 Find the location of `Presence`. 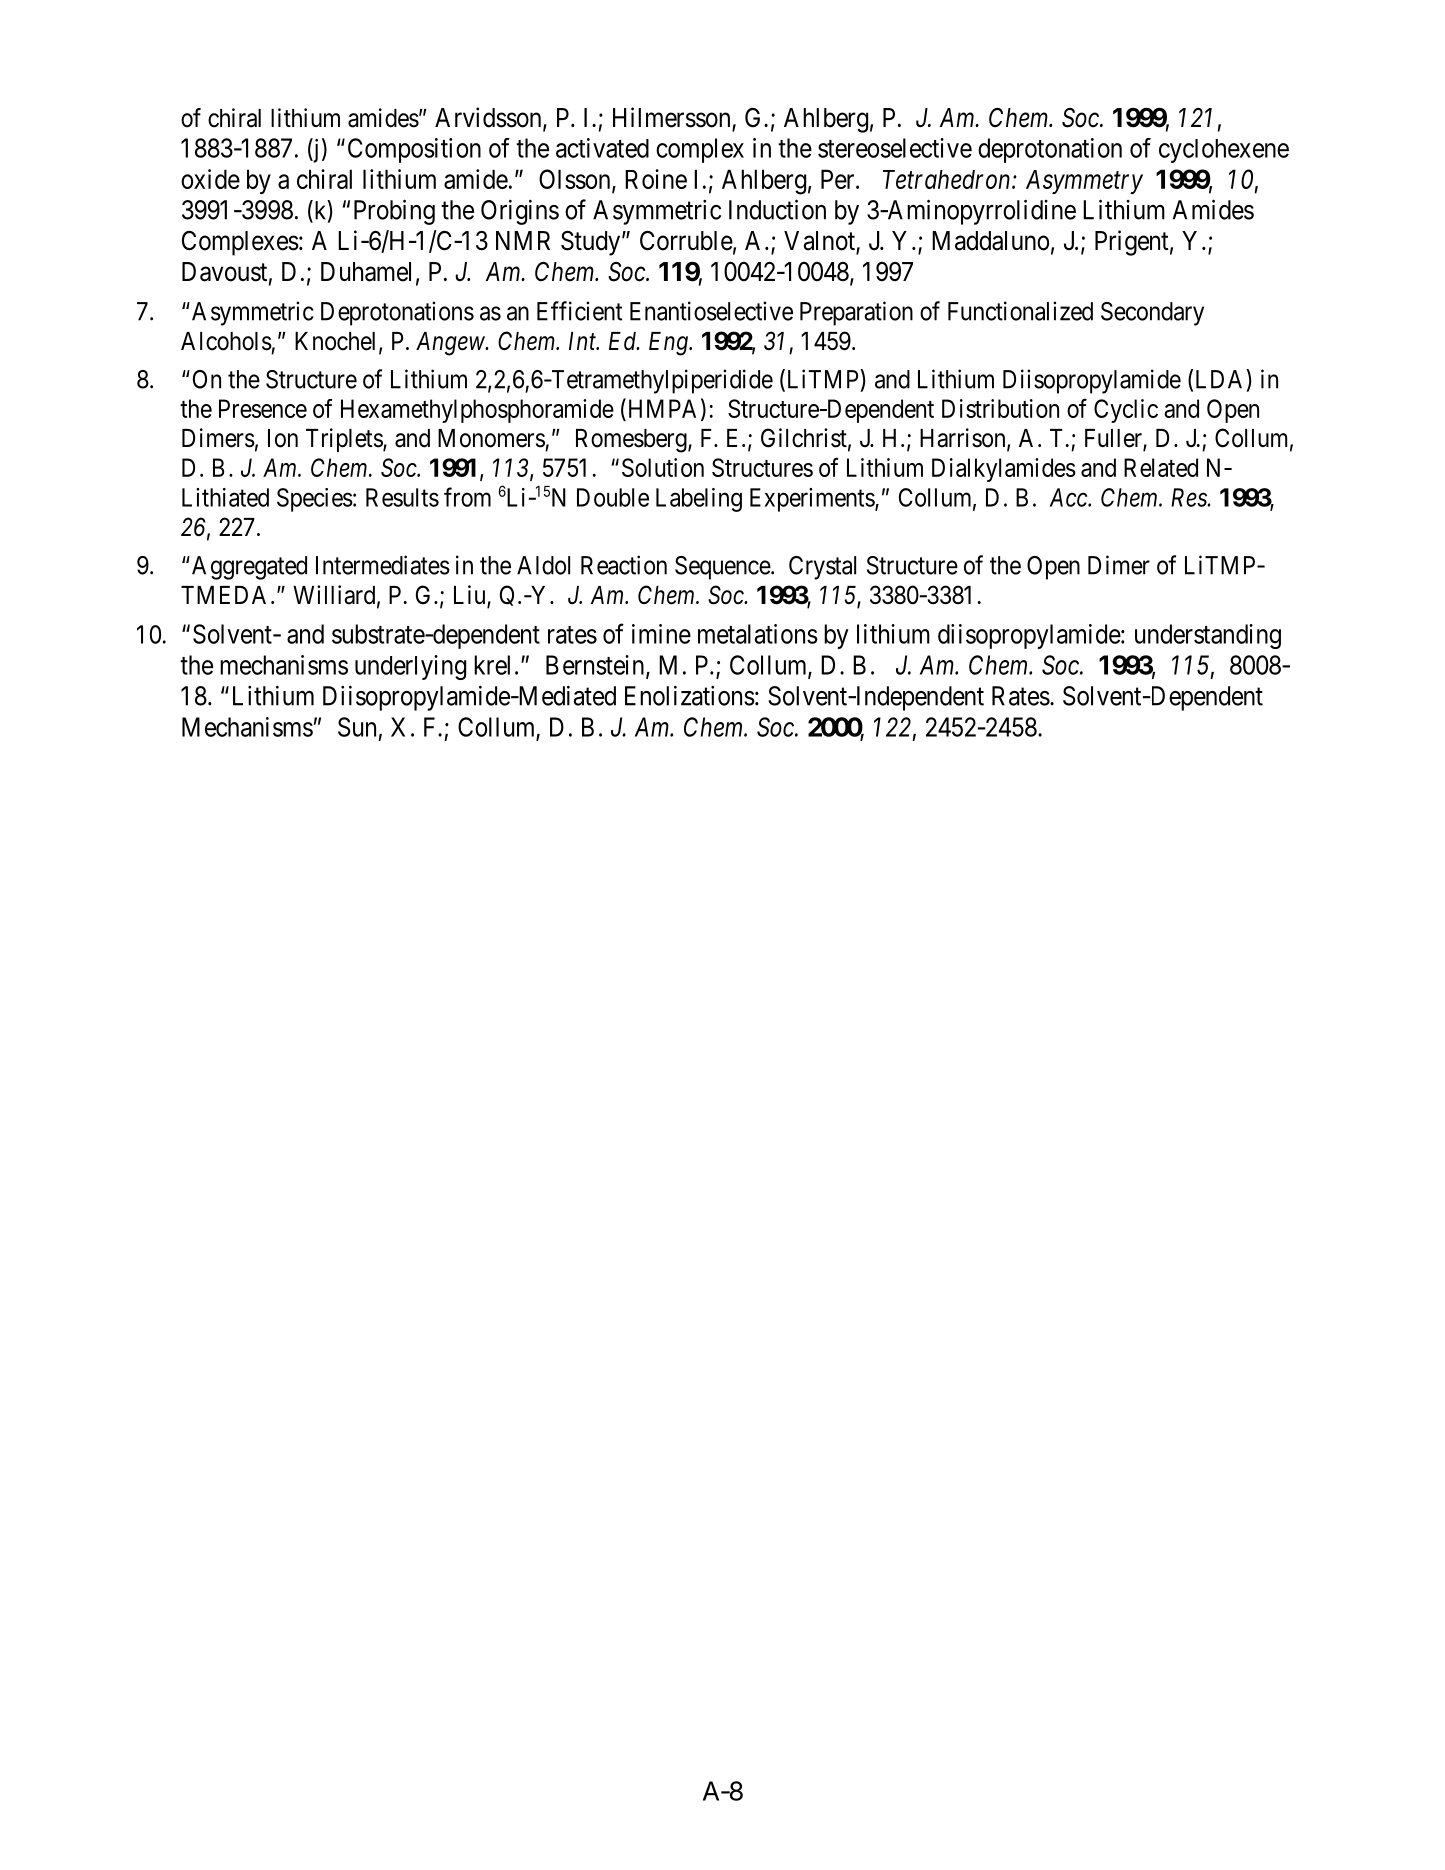

Presence is located at coordinates (263, 408).
